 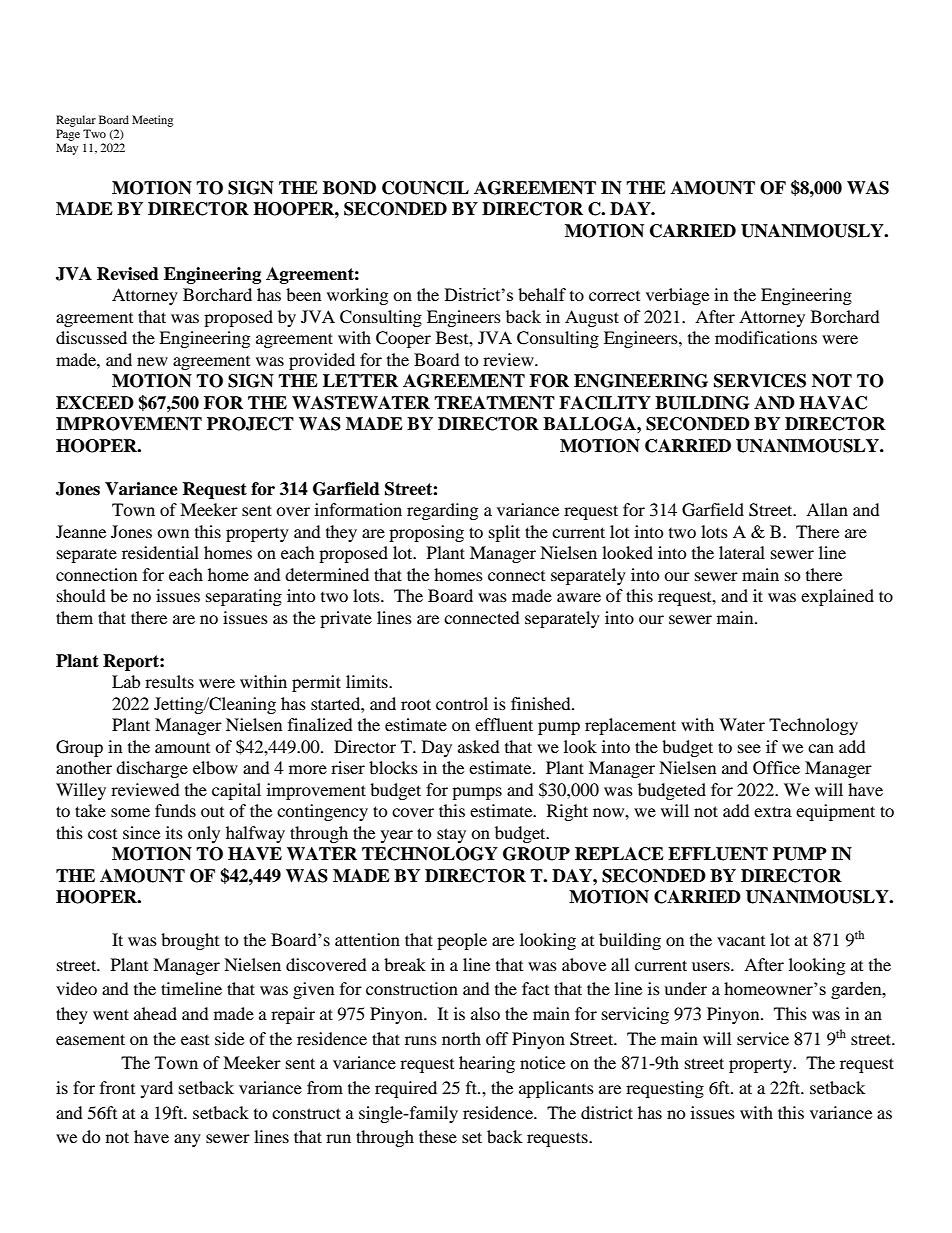 What do you see at coordinates (175, 810) in the screenshot?
I see `funds` at bounding box center [175, 810].
